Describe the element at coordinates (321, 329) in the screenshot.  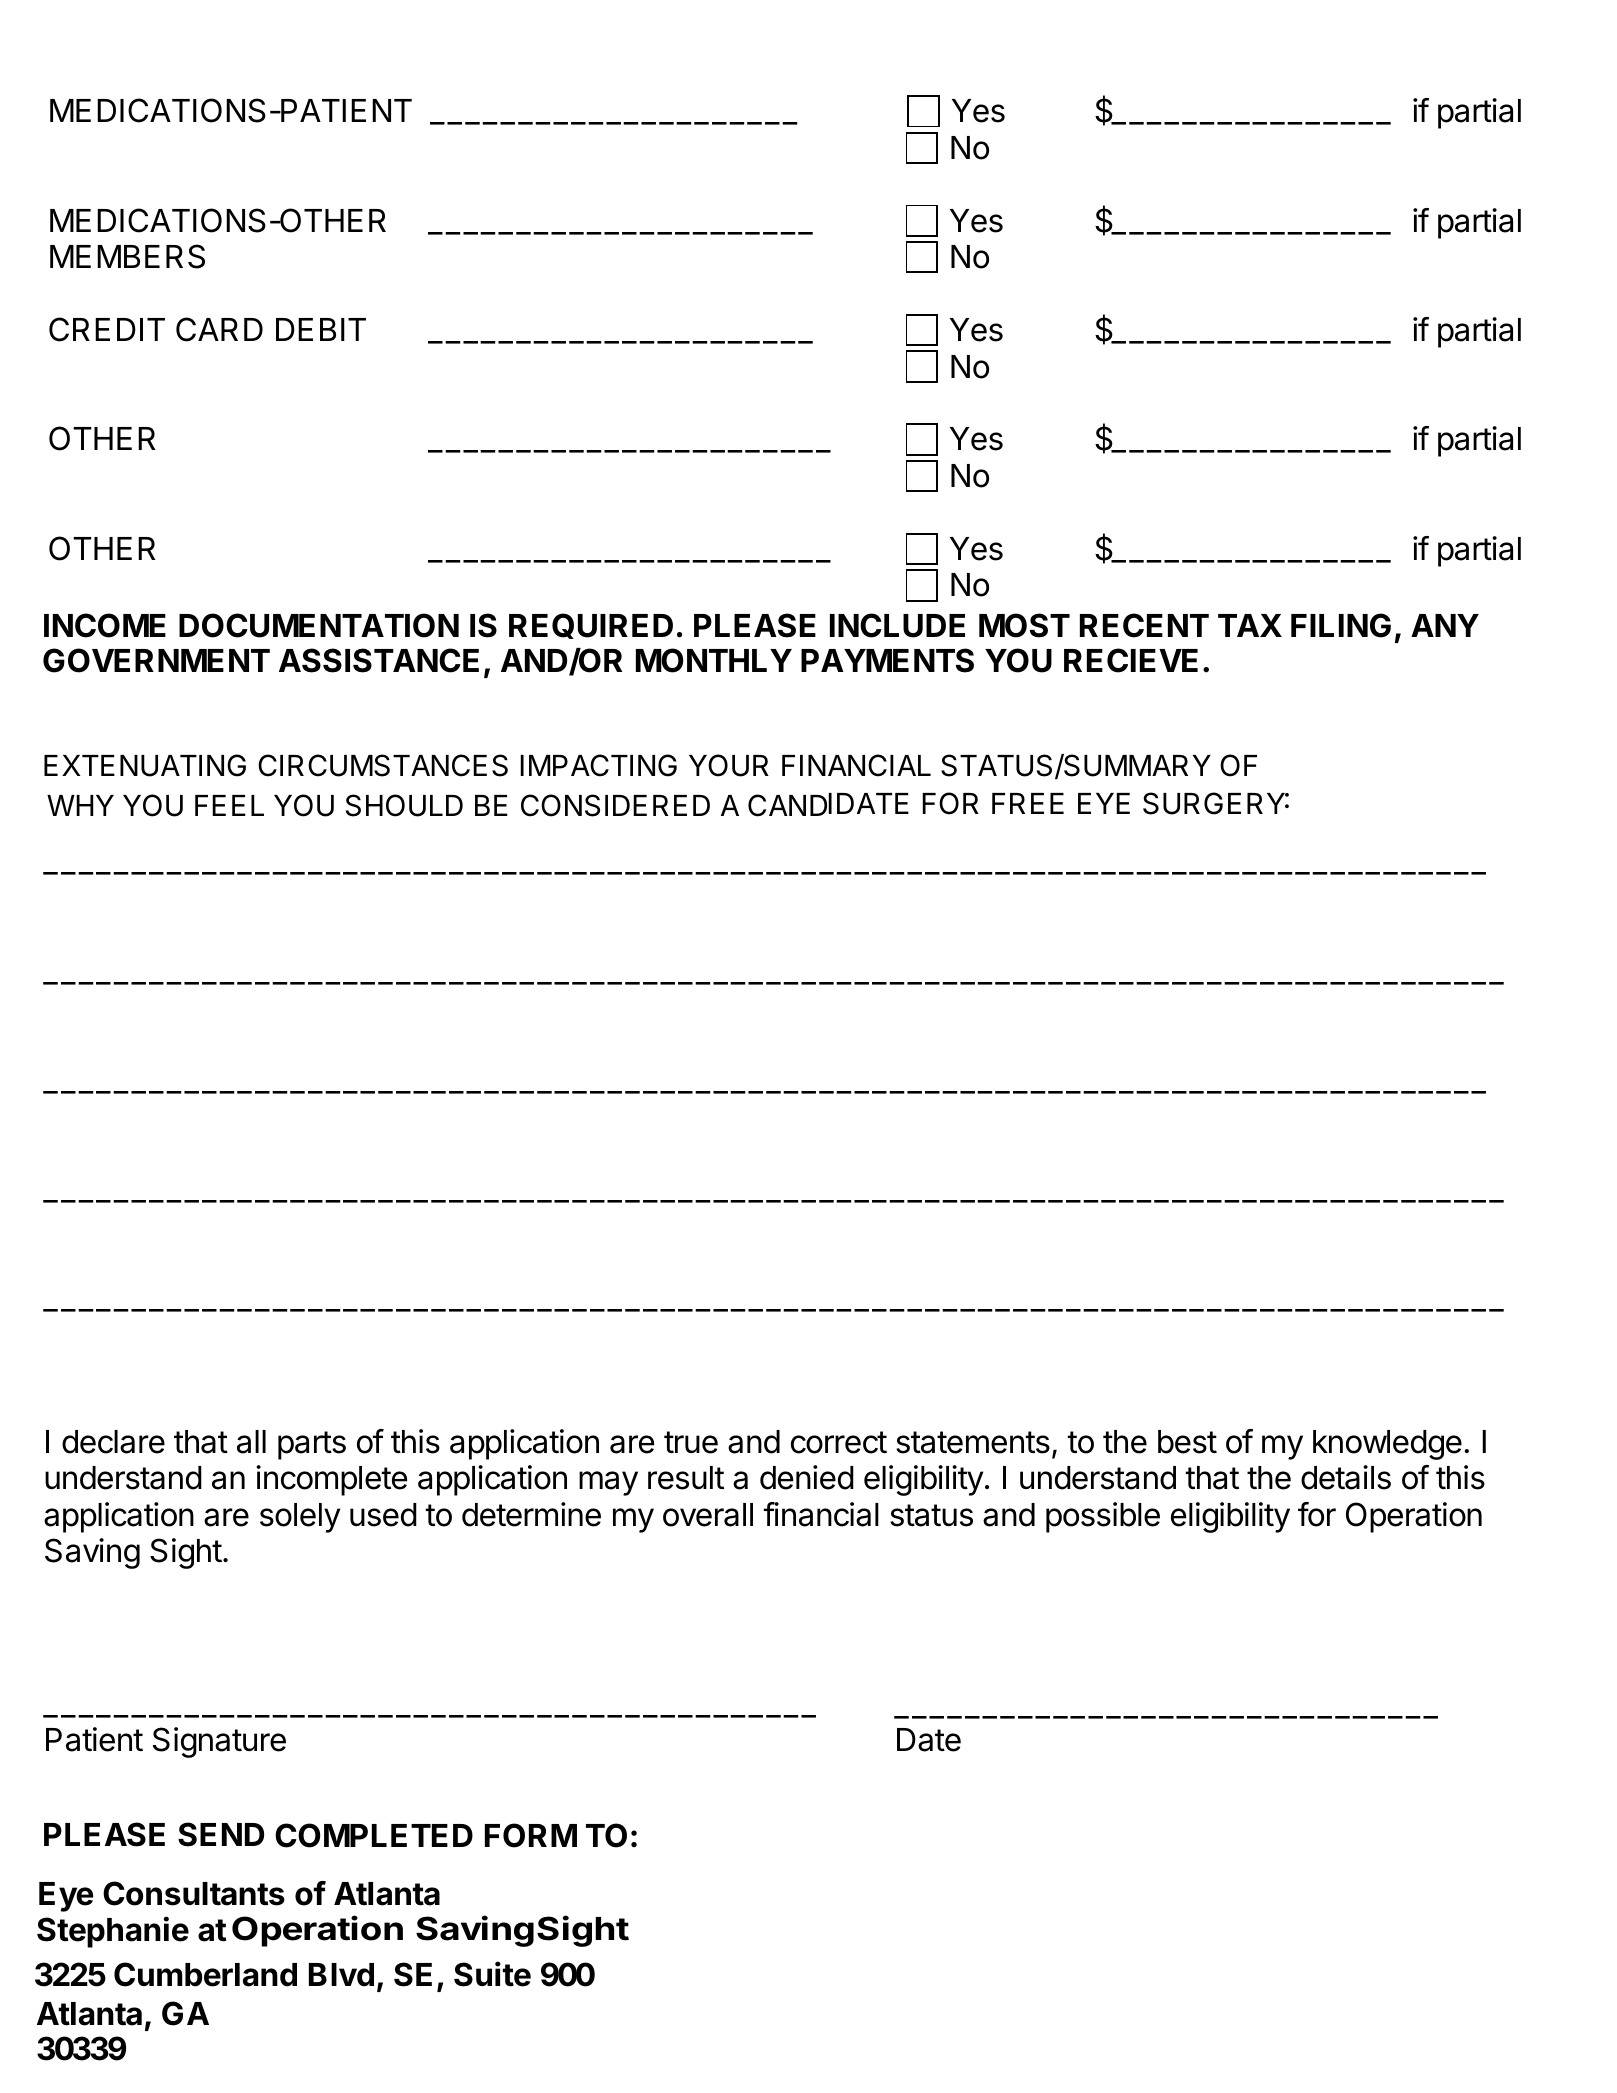
I see `DEBIT` at that location.
